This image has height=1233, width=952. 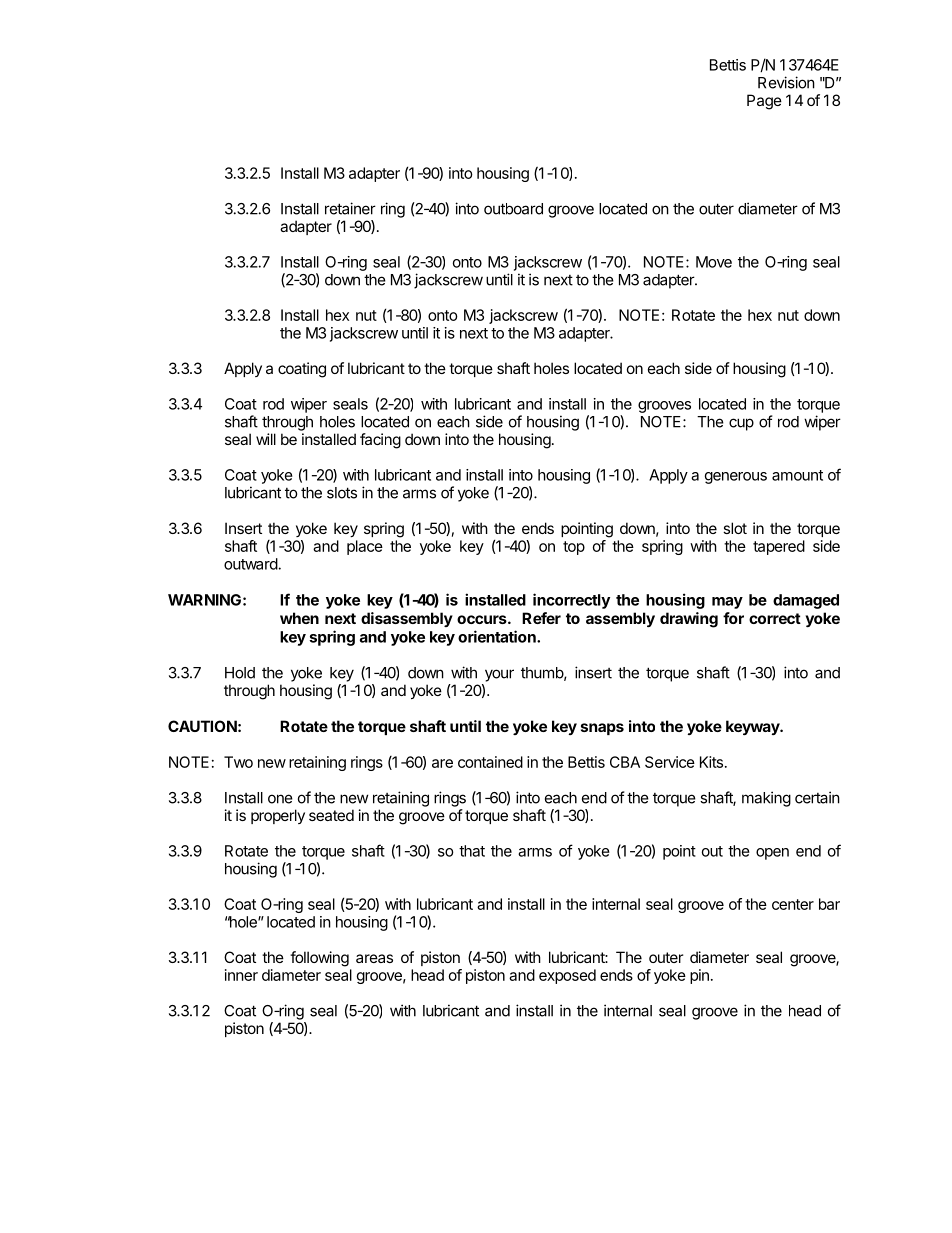 What do you see at coordinates (699, 976) in the image?
I see `pin` at bounding box center [699, 976].
